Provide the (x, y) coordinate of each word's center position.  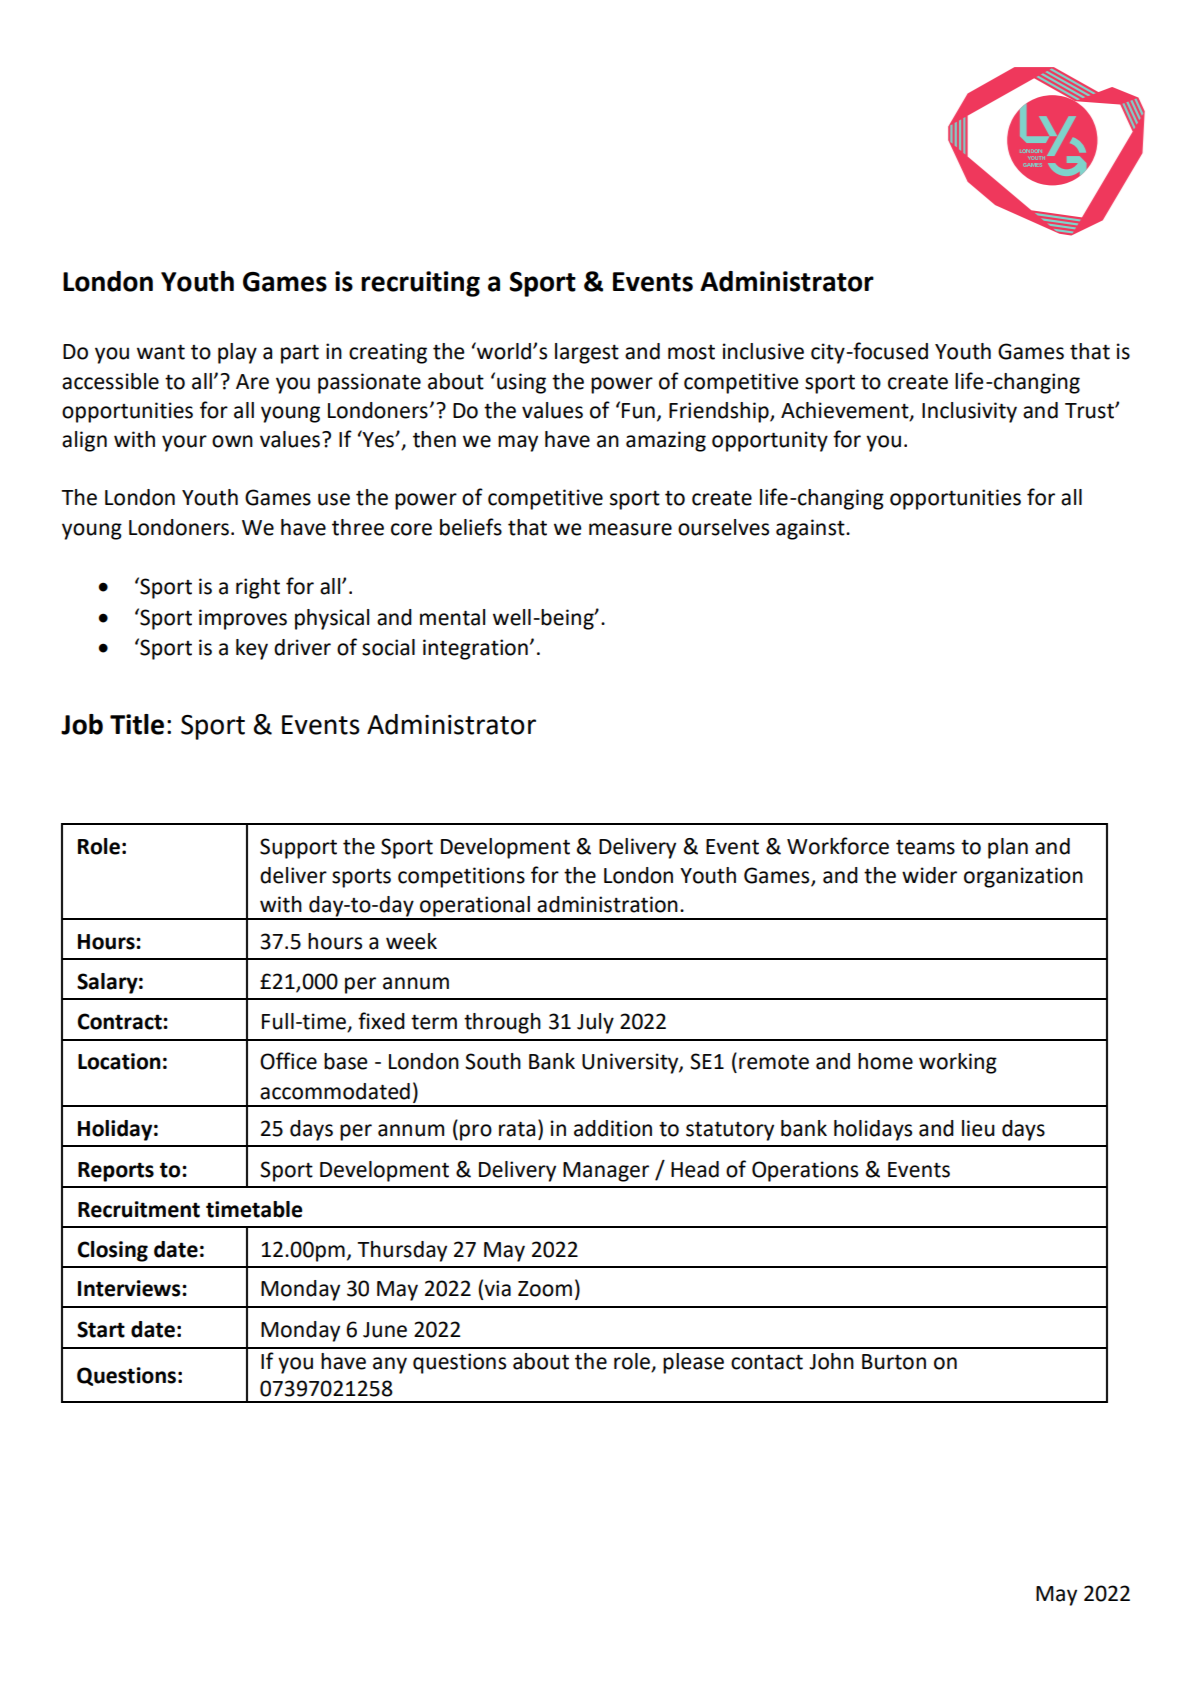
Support (298, 848)
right (258, 588)
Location (119, 1061)
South (493, 1061)
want (161, 352)
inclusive (763, 351)
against (811, 529)
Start (101, 1329)
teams (925, 847)
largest (587, 353)
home (885, 1061)
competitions (461, 877)
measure (630, 529)
